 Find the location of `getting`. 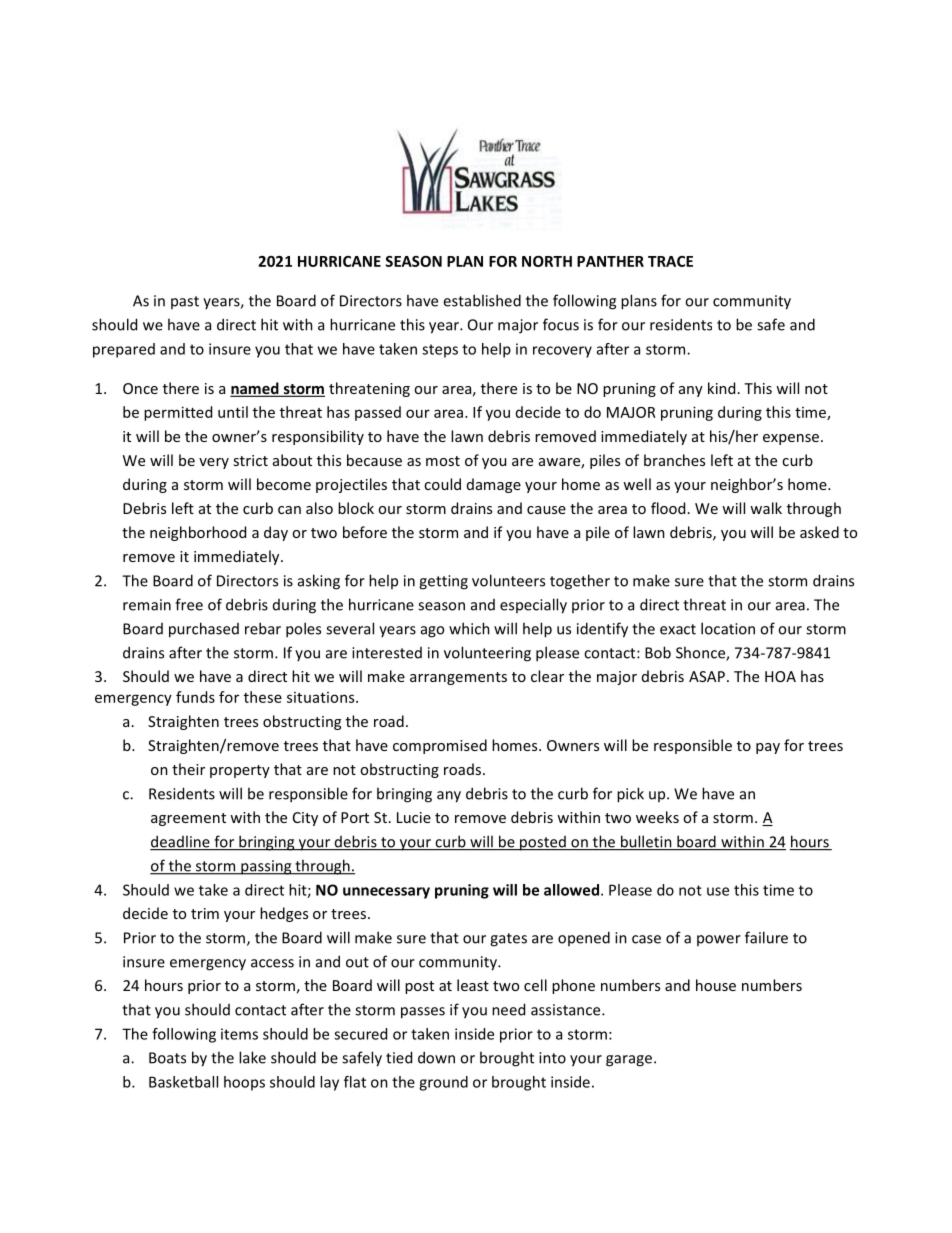

getting is located at coordinates (443, 582).
